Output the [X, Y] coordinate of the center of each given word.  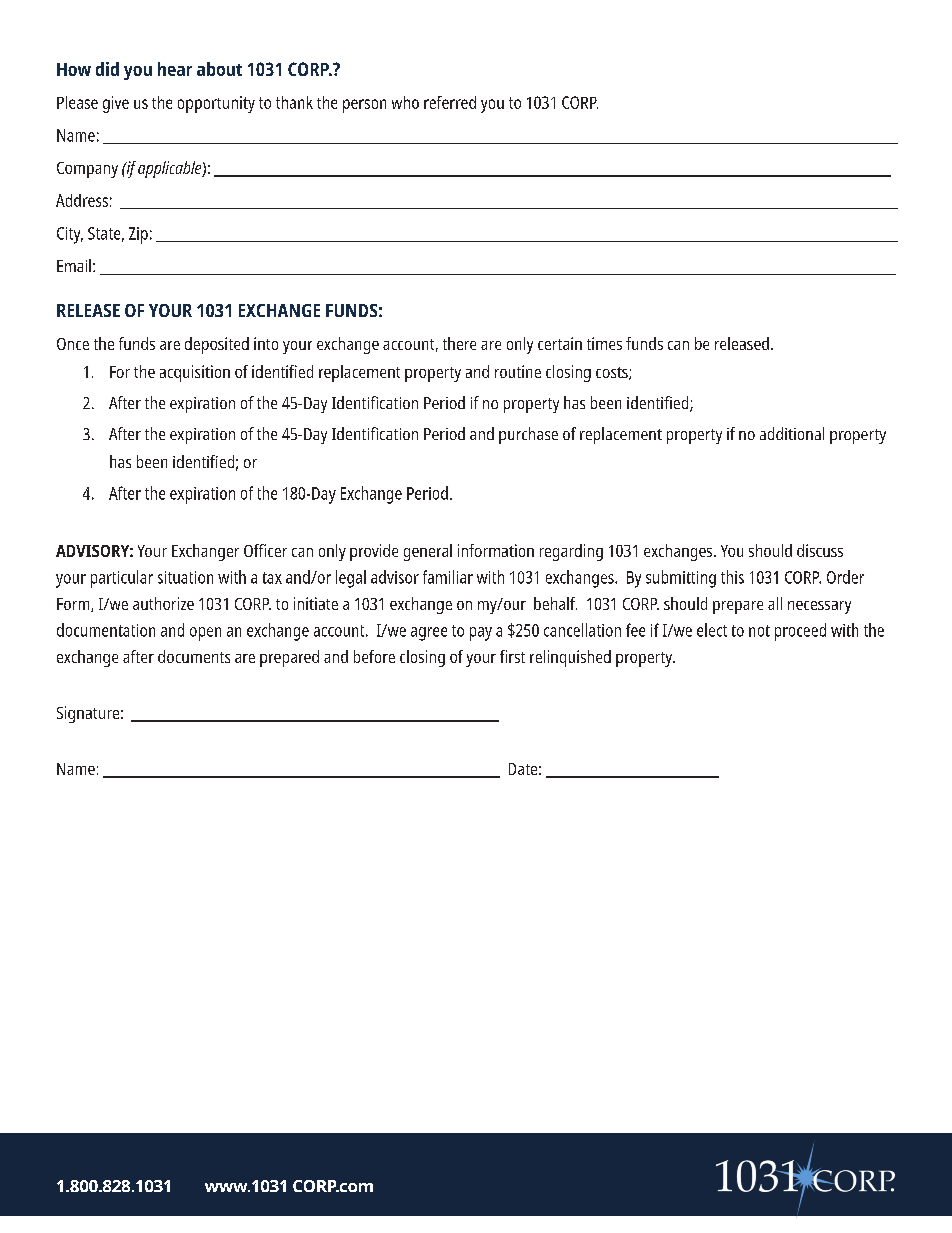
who [405, 102]
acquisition [195, 373]
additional [792, 433]
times [604, 343]
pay [481, 634]
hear [175, 69]
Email [74, 265]
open [205, 634]
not [759, 631]
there [459, 343]
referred [450, 102]
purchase [528, 435]
